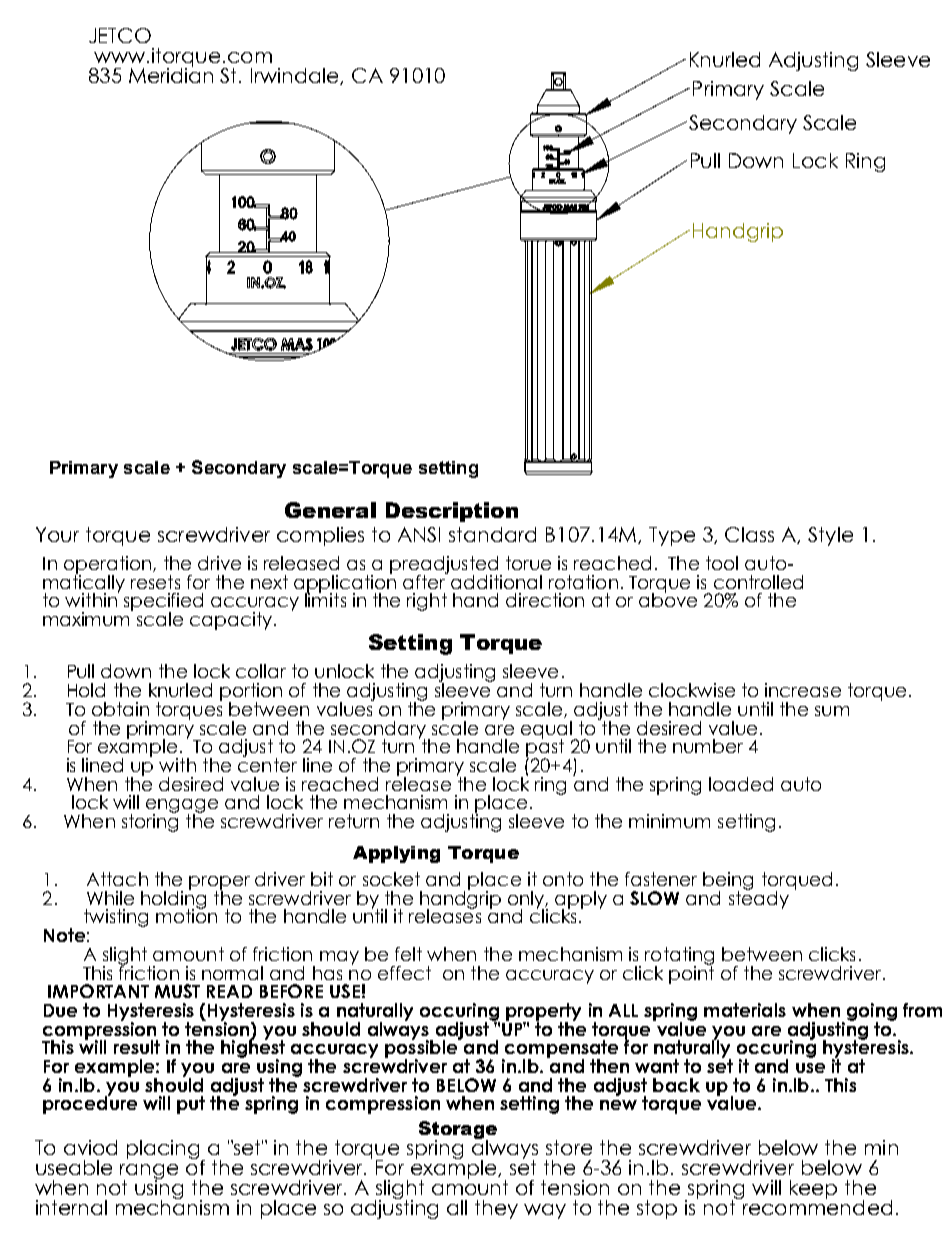 Image resolution: width=952 pixels, height=1233 pixels. What do you see at coordinates (171, 74) in the screenshot?
I see `Meridian` at bounding box center [171, 74].
